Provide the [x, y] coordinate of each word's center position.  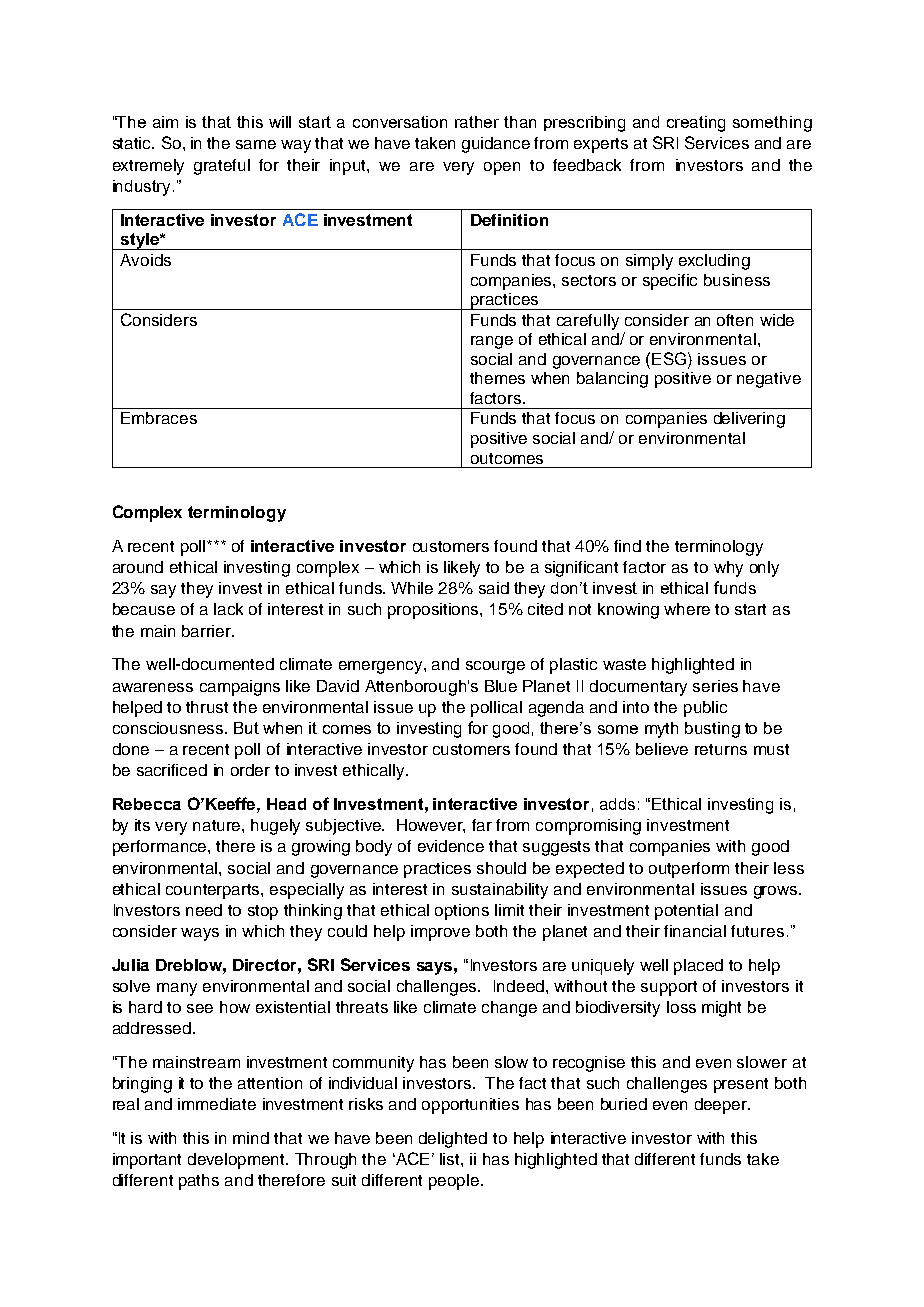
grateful [222, 167]
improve [440, 933]
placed [698, 967]
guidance [496, 145]
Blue [501, 686]
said [494, 588]
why [728, 569]
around [138, 567]
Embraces [159, 418]
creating [696, 124]
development [238, 1161]
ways [200, 934]
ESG [670, 358]
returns [721, 749]
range [492, 342]
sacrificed [172, 770]
